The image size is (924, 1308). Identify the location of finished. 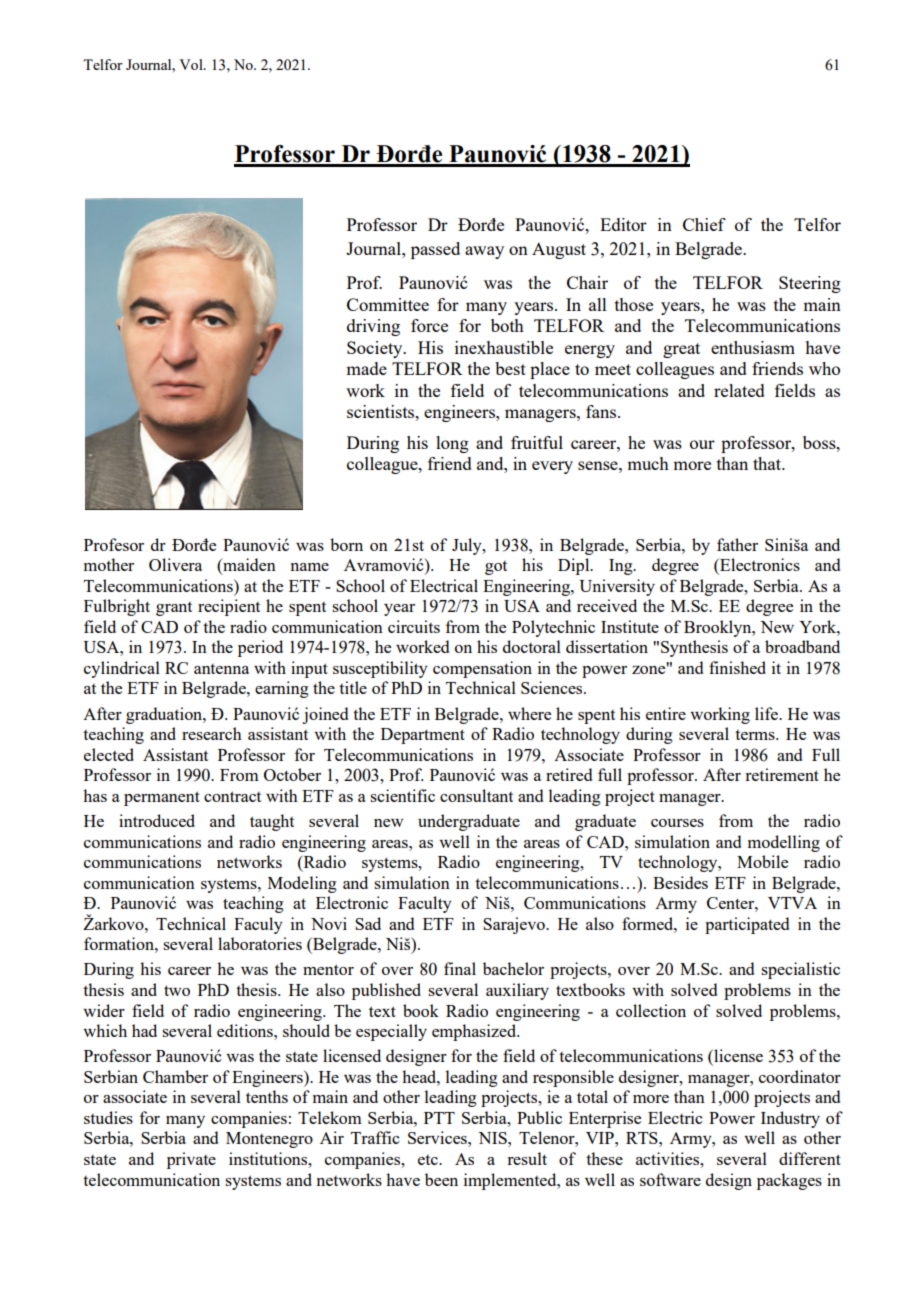
(737, 667).
